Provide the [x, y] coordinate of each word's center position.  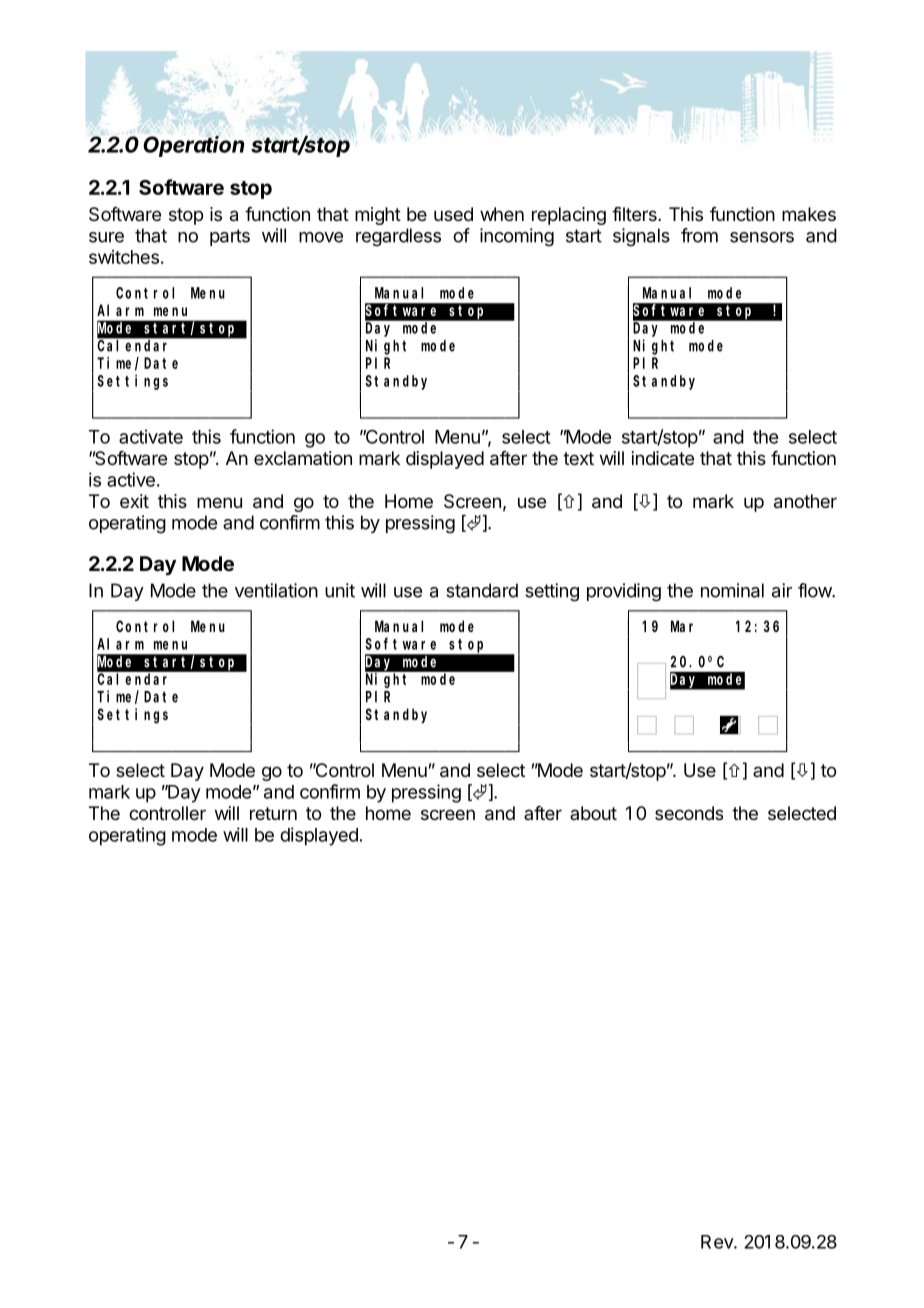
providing [624, 592]
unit [340, 590]
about [593, 813]
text [578, 458]
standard [482, 590]
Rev [718, 1242]
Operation [193, 146]
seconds [689, 813]
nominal [732, 590]
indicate [663, 458]
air [782, 590]
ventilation [276, 590]
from [699, 235]
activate [151, 436]
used [453, 214]
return [273, 813]
